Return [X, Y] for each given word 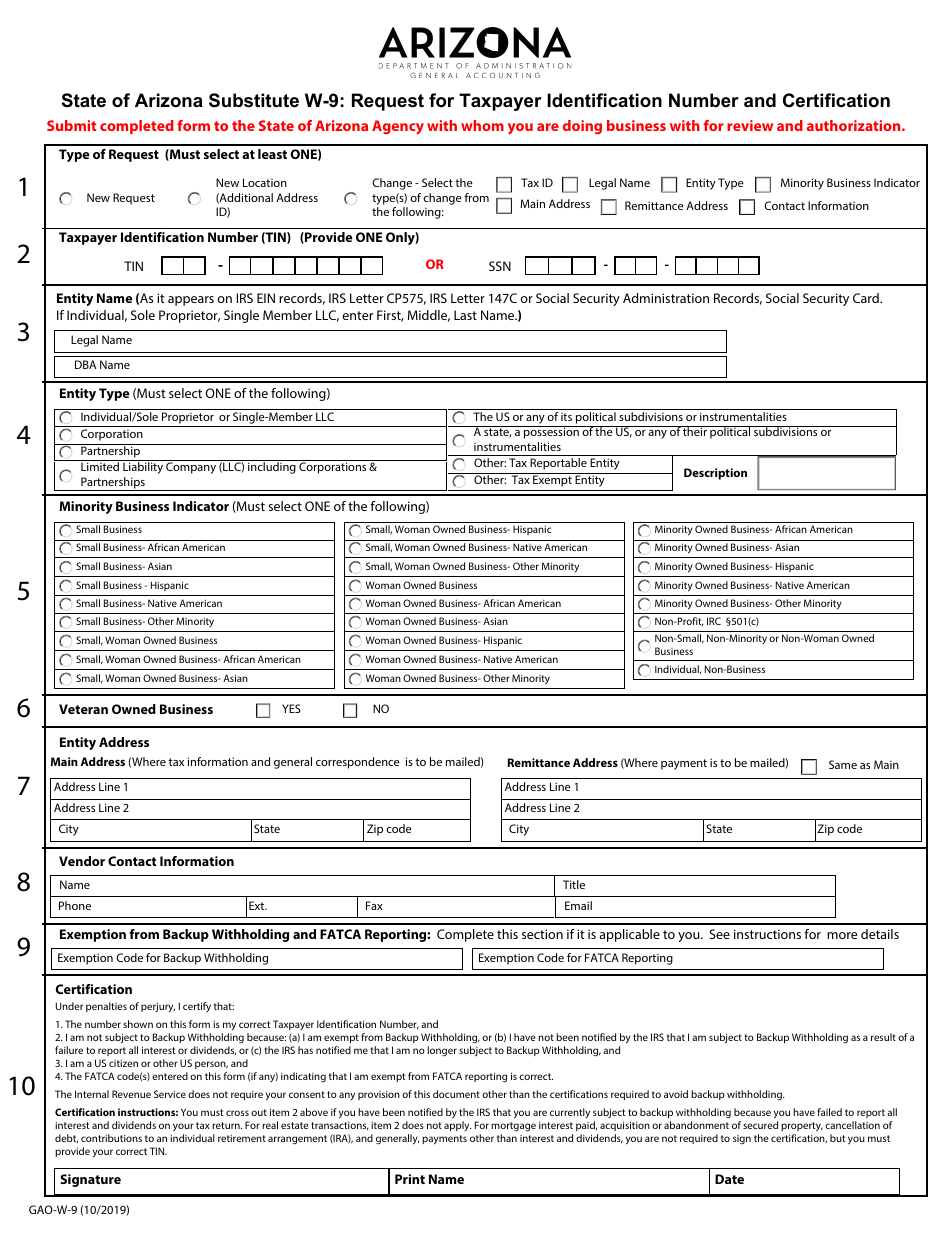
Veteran [83, 709]
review [750, 125]
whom [482, 125]
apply [458, 1126]
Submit [71, 125]
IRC [714, 621]
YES [291, 708]
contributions [111, 1138]
